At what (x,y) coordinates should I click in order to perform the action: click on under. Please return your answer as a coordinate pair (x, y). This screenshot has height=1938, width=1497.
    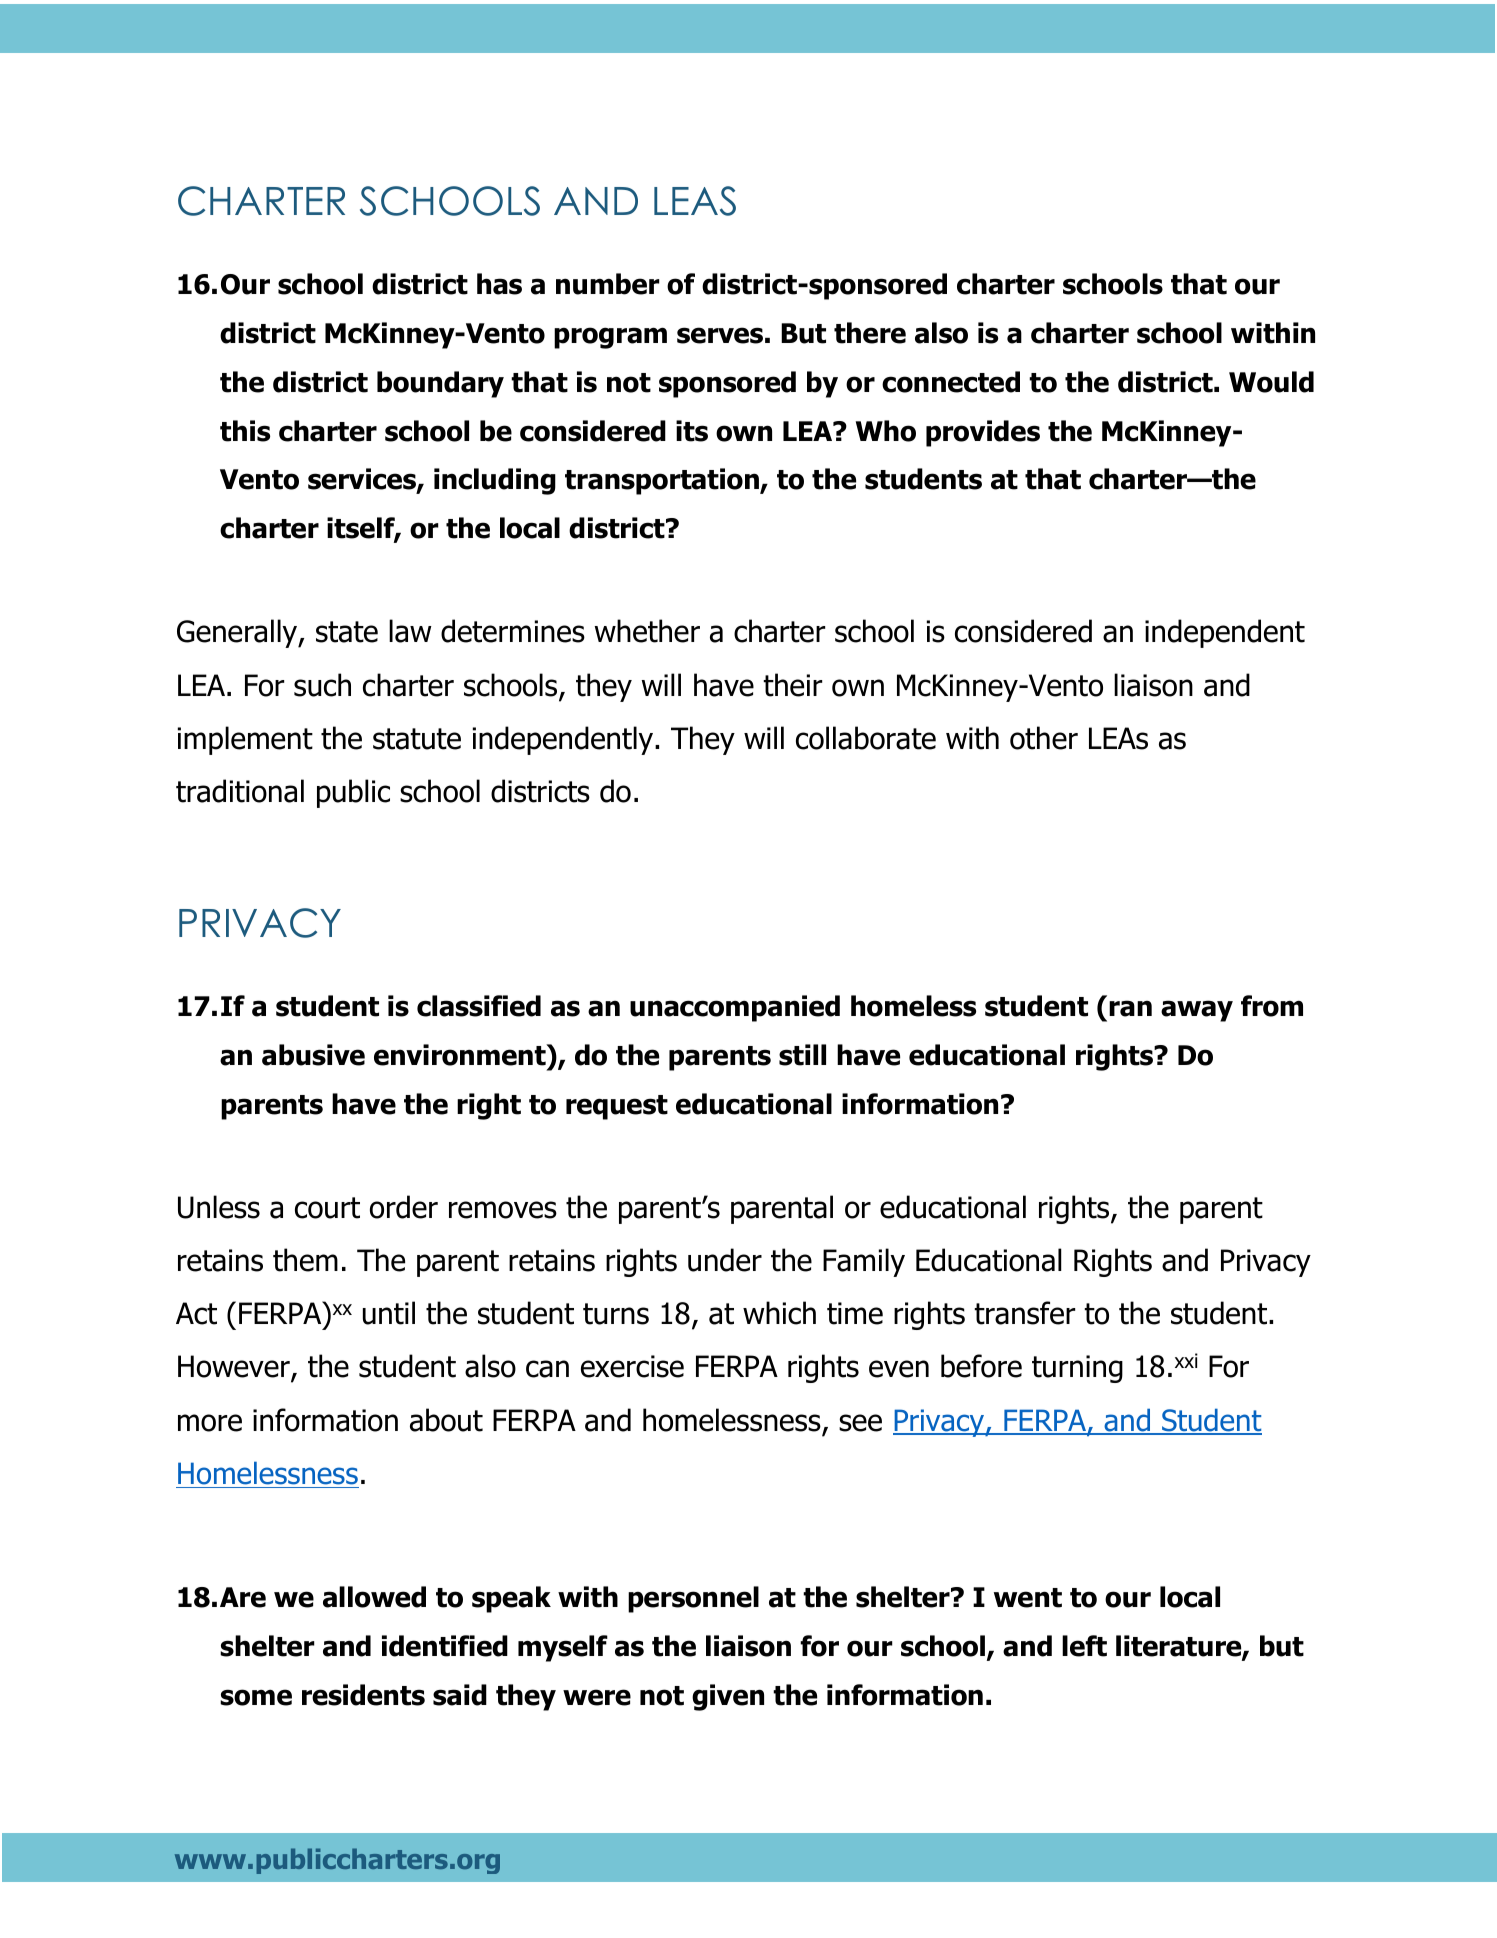
    Looking at the image, I should click on (725, 1260).
